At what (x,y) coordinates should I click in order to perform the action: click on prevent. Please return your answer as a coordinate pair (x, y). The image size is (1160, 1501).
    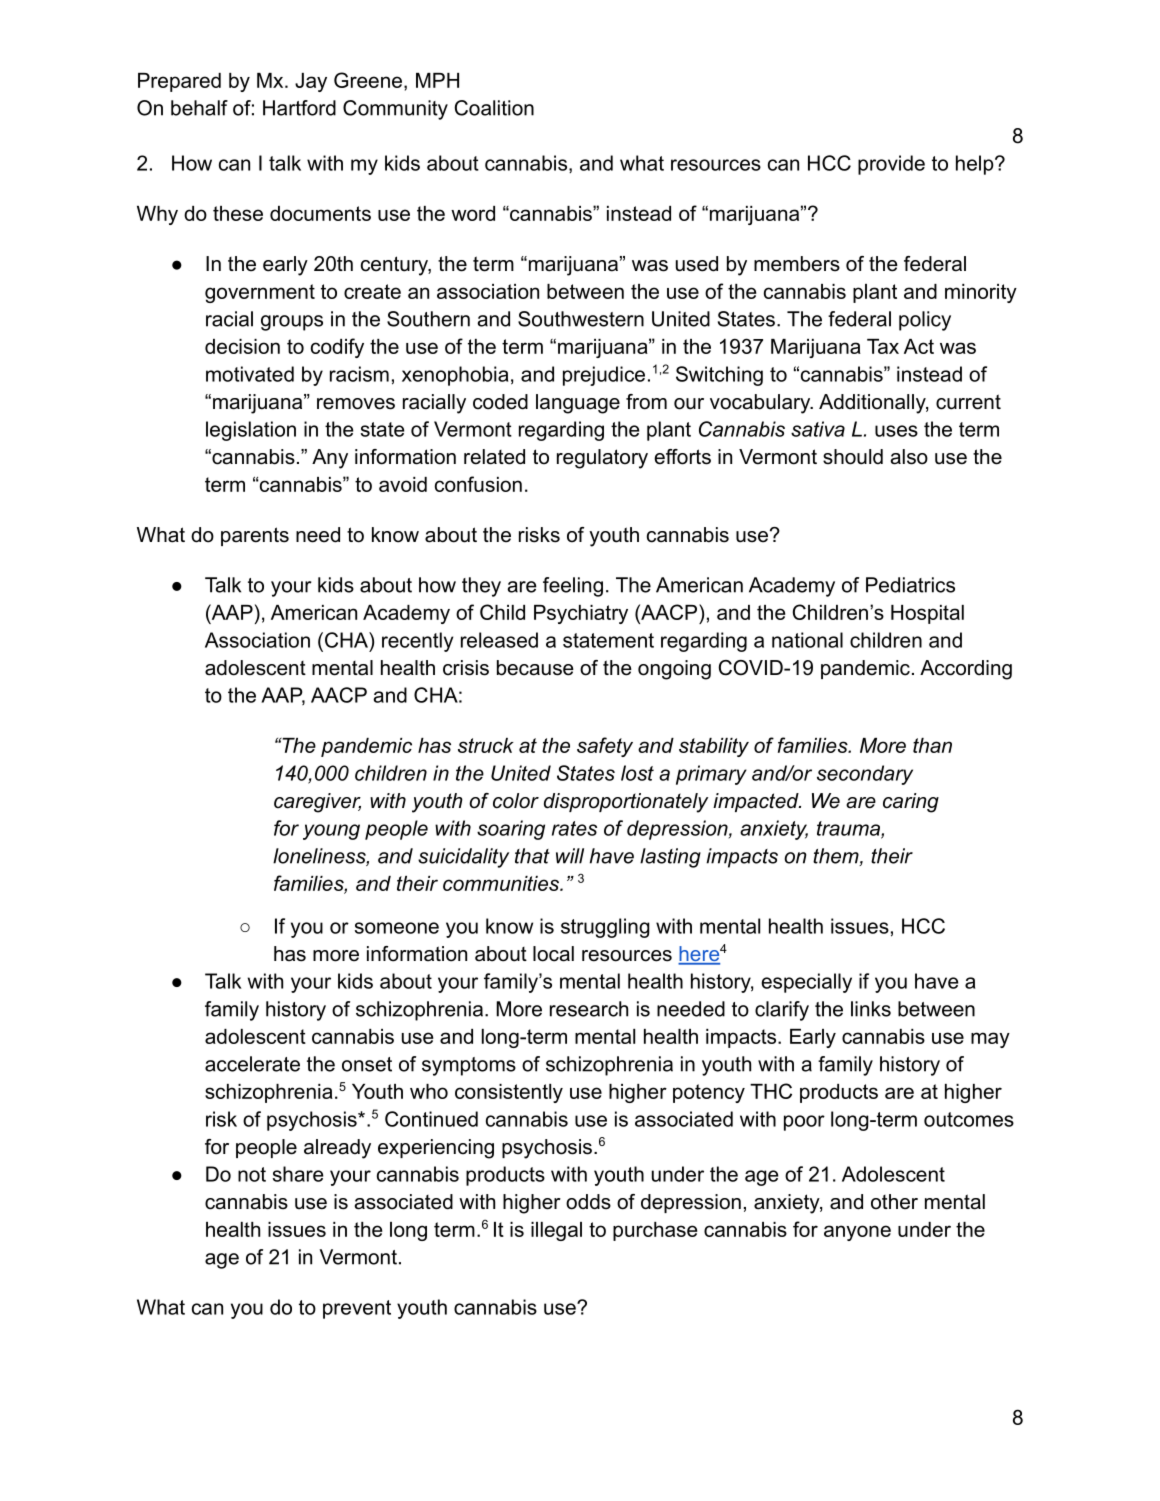
    Looking at the image, I should click on (357, 1309).
